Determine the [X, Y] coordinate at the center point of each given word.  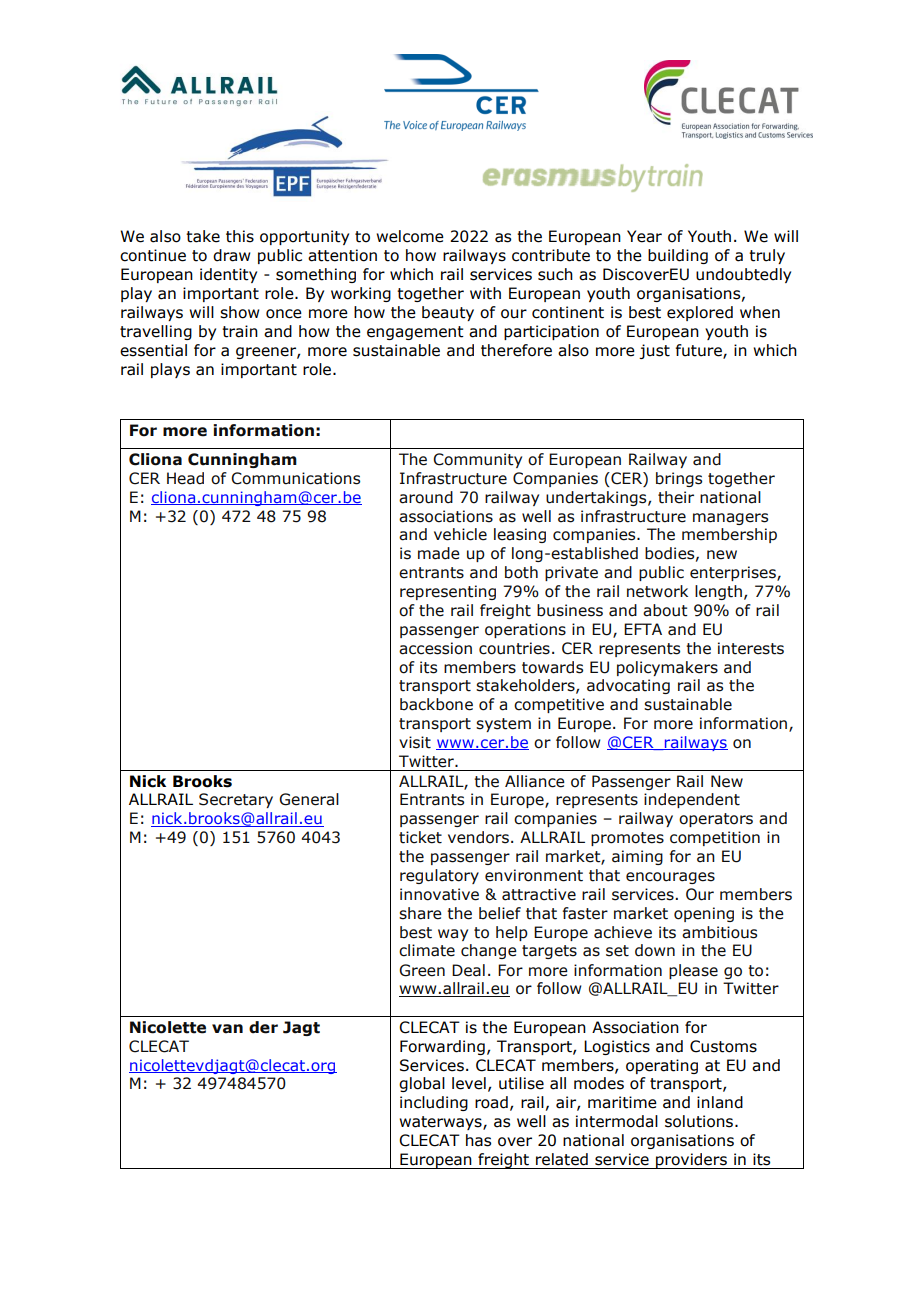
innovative [439, 894]
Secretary [236, 800]
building [678, 256]
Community [477, 460]
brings [679, 479]
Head [185, 478]
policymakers [667, 668]
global [422, 1084]
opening [704, 914]
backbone [436, 704]
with [485, 293]
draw [232, 255]
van [227, 1029]
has [478, 1140]
